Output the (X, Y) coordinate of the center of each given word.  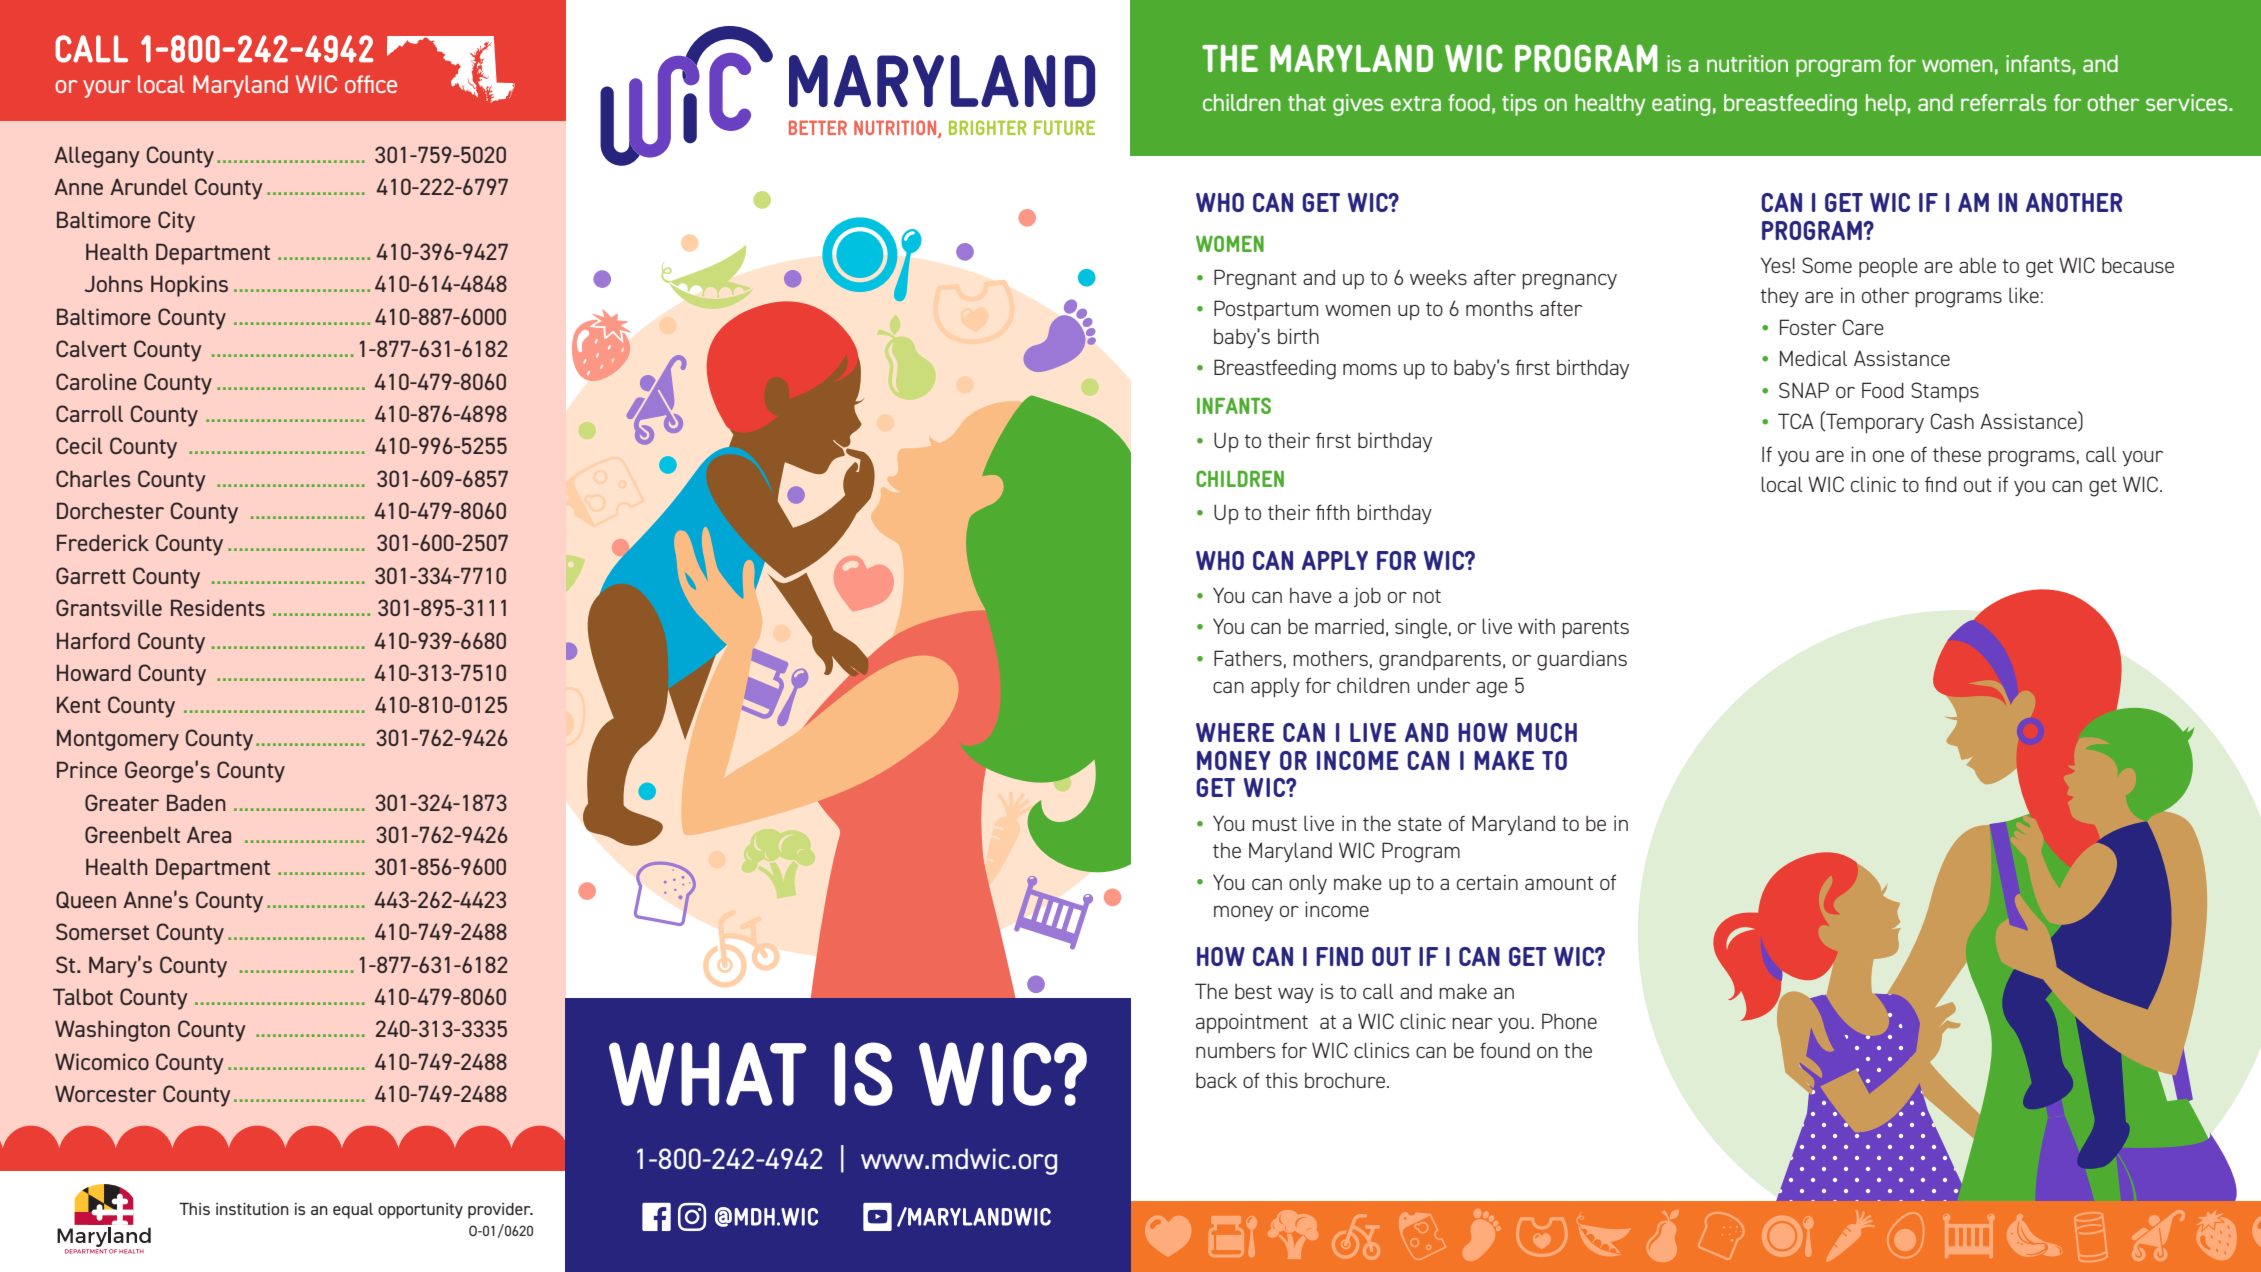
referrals (2004, 102)
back (1216, 1080)
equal (353, 1211)
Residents (218, 607)
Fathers (1248, 658)
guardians (1582, 660)
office (371, 84)
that (1307, 102)
